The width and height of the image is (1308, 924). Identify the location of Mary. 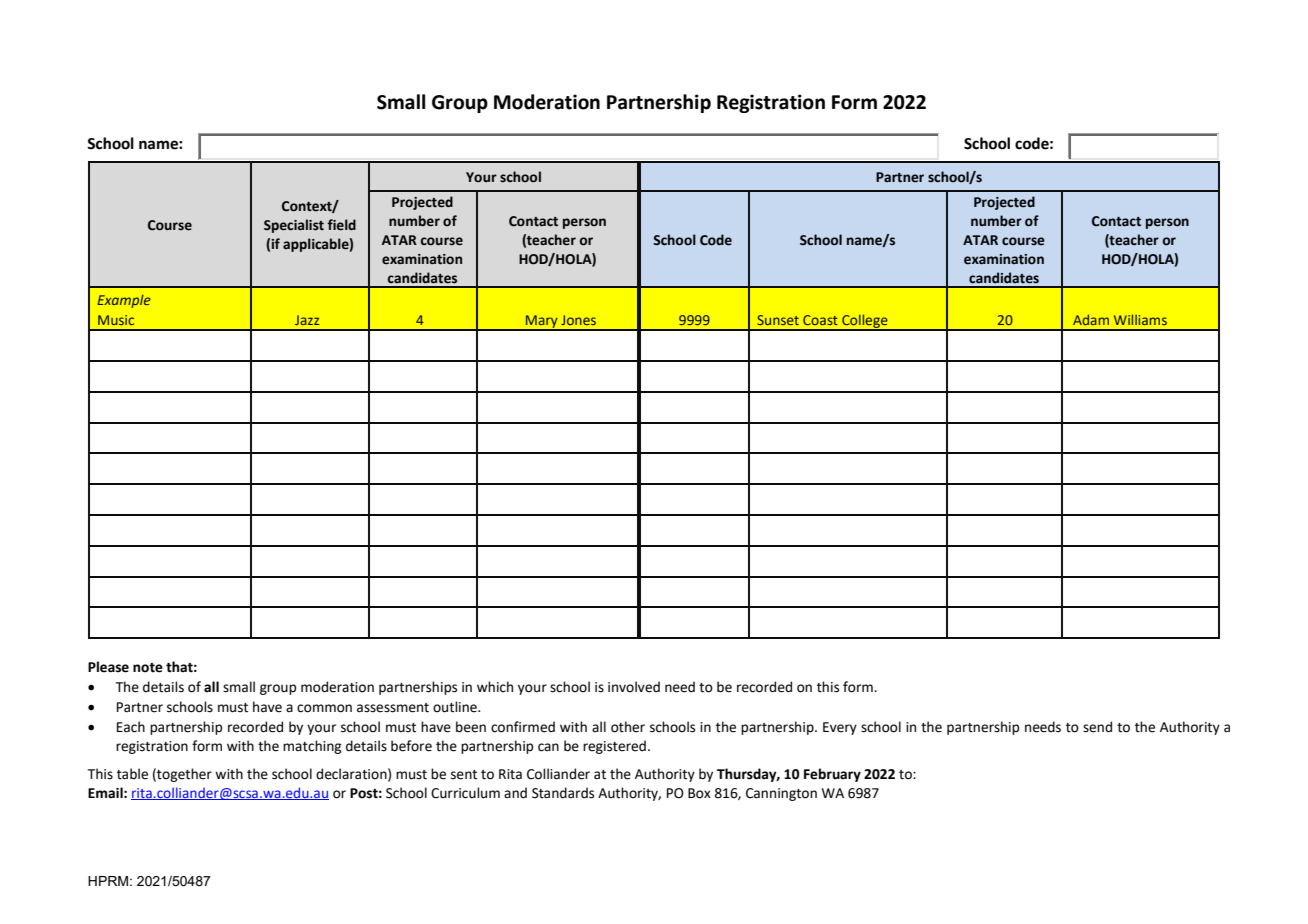
(542, 323).
